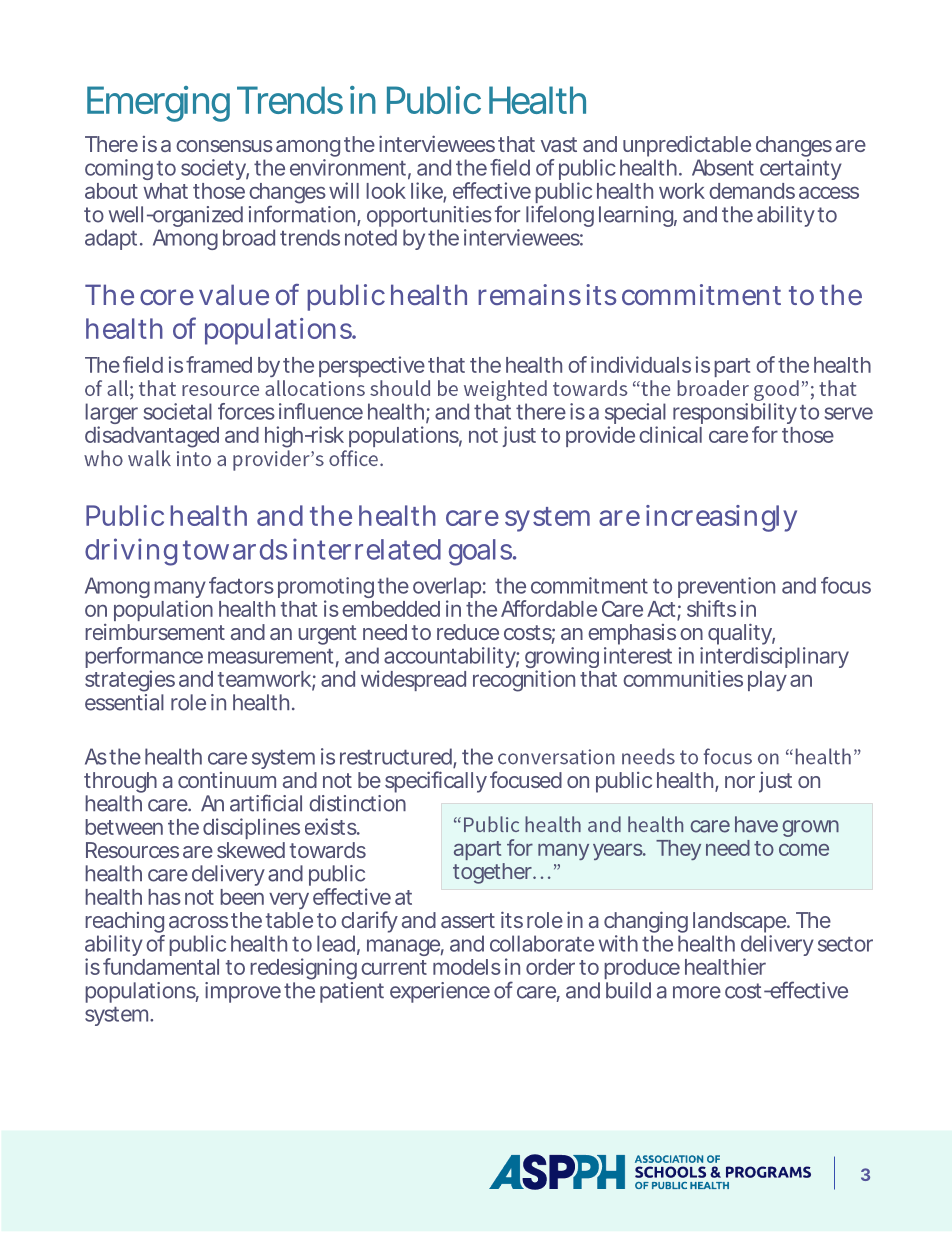  What do you see at coordinates (224, 146) in the screenshot?
I see `consensus` at bounding box center [224, 146].
